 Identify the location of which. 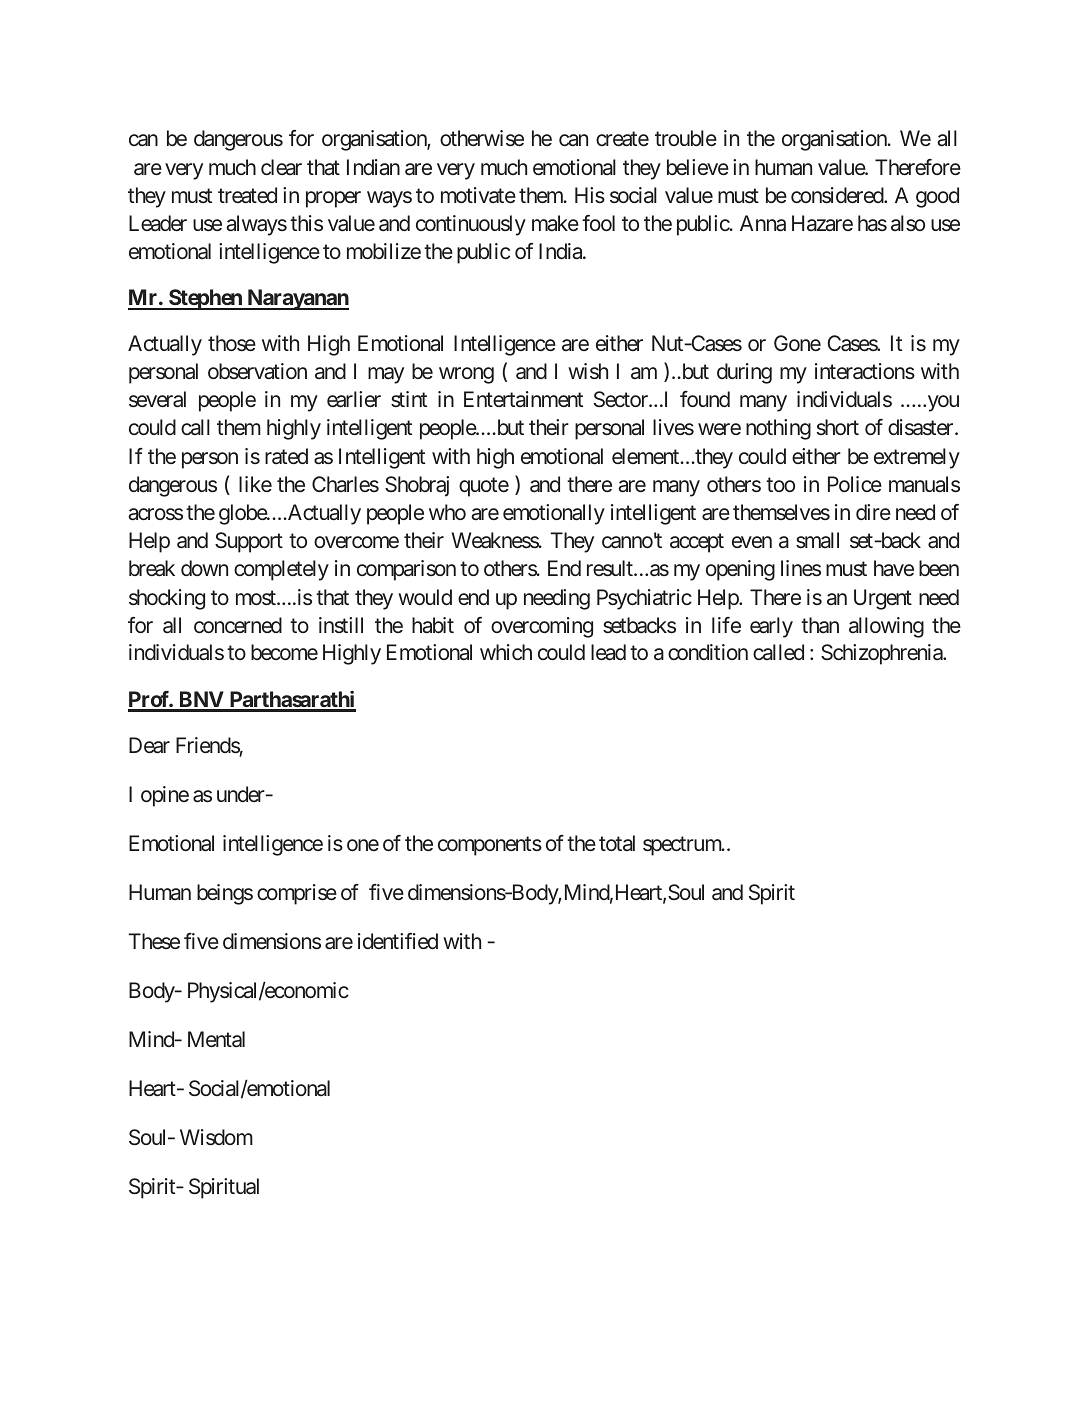
(506, 652).
